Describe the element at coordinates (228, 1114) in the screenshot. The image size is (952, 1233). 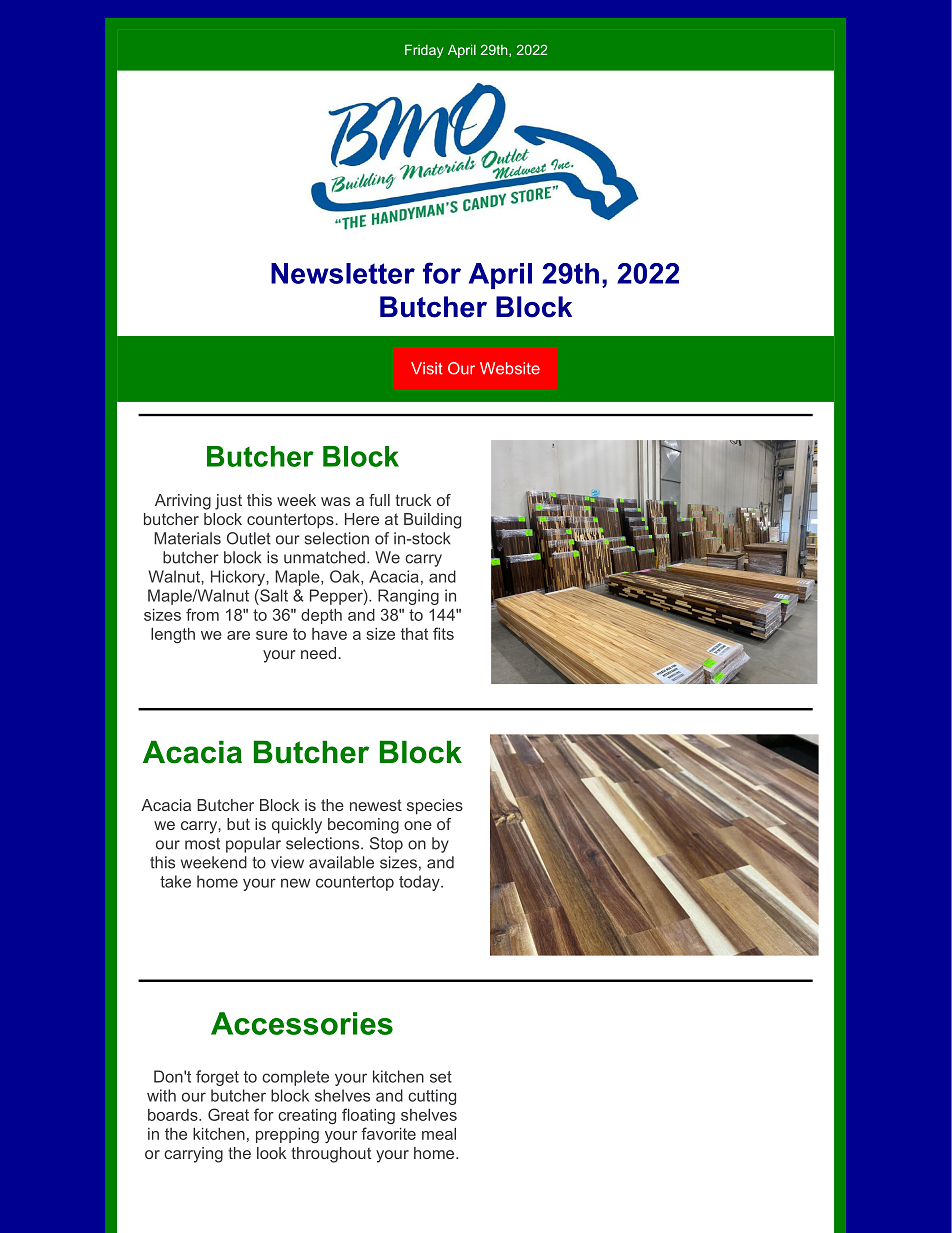
I see `Great` at that location.
